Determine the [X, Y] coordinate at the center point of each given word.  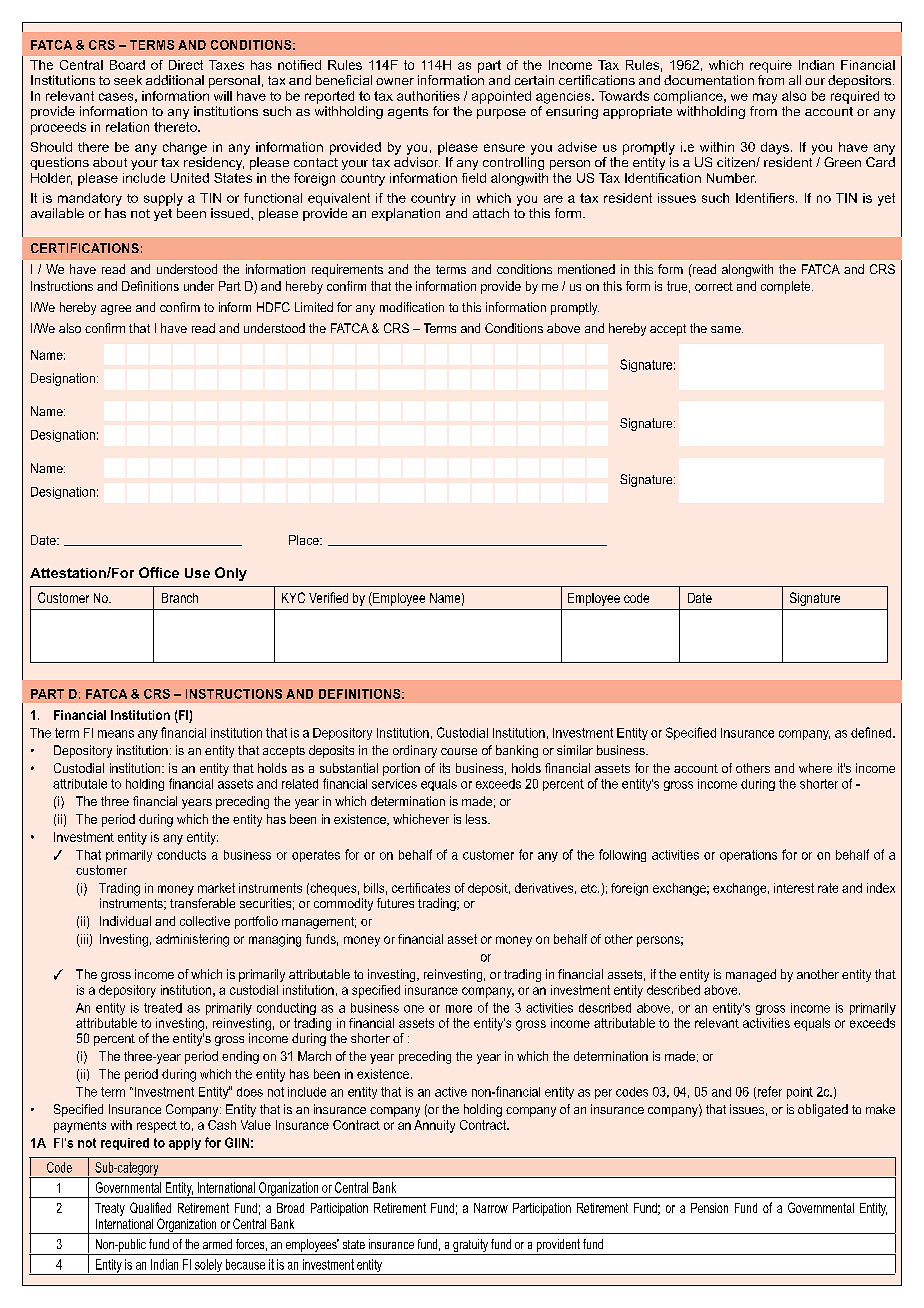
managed [751, 975]
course [459, 751]
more [459, 1009]
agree [116, 310]
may [765, 98]
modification [412, 307]
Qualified [150, 1207]
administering [192, 940]
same [727, 329]
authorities [428, 96]
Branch [180, 598]
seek [128, 80]
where [815, 768]
